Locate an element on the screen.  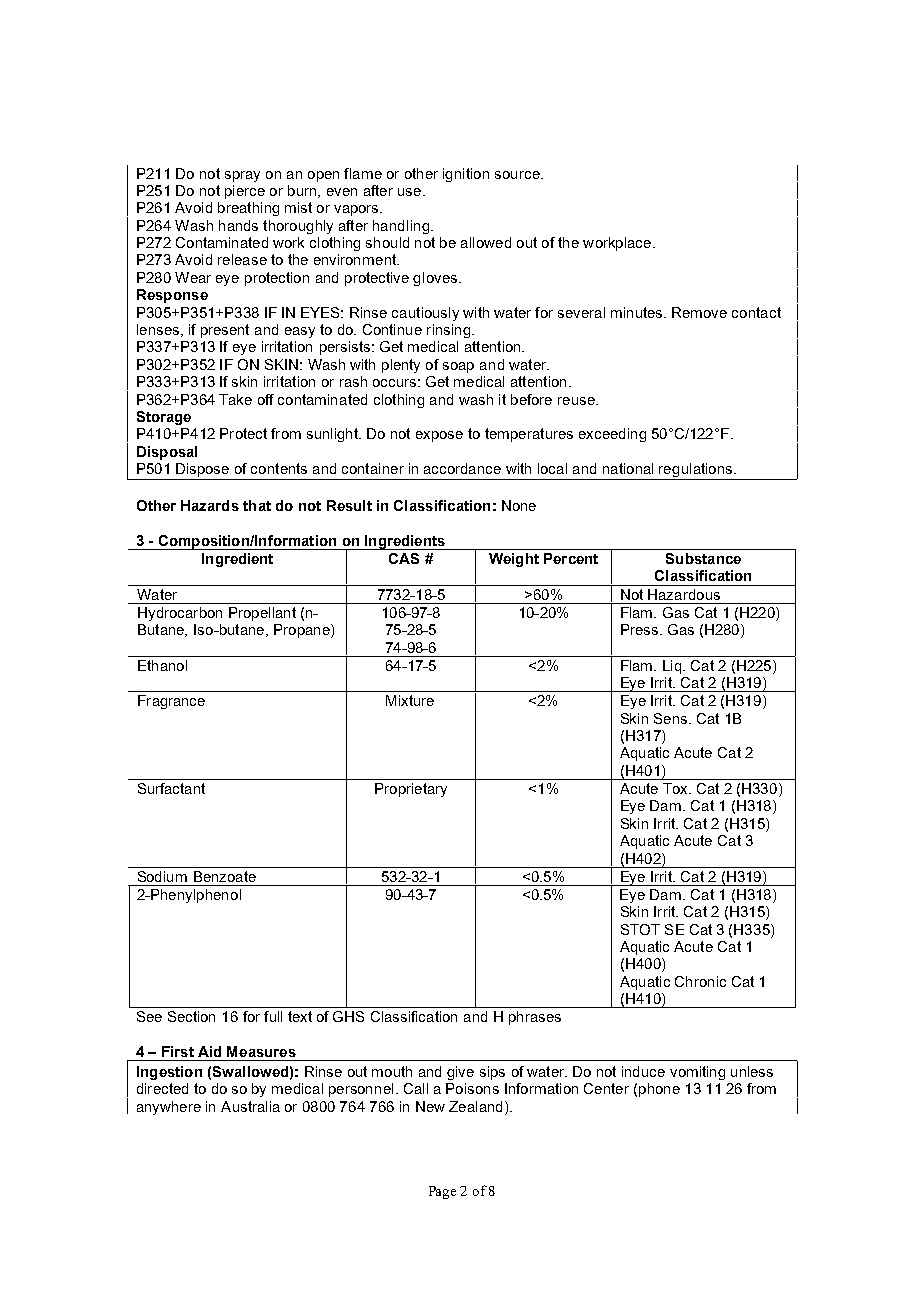
Substance is located at coordinates (703, 558).
